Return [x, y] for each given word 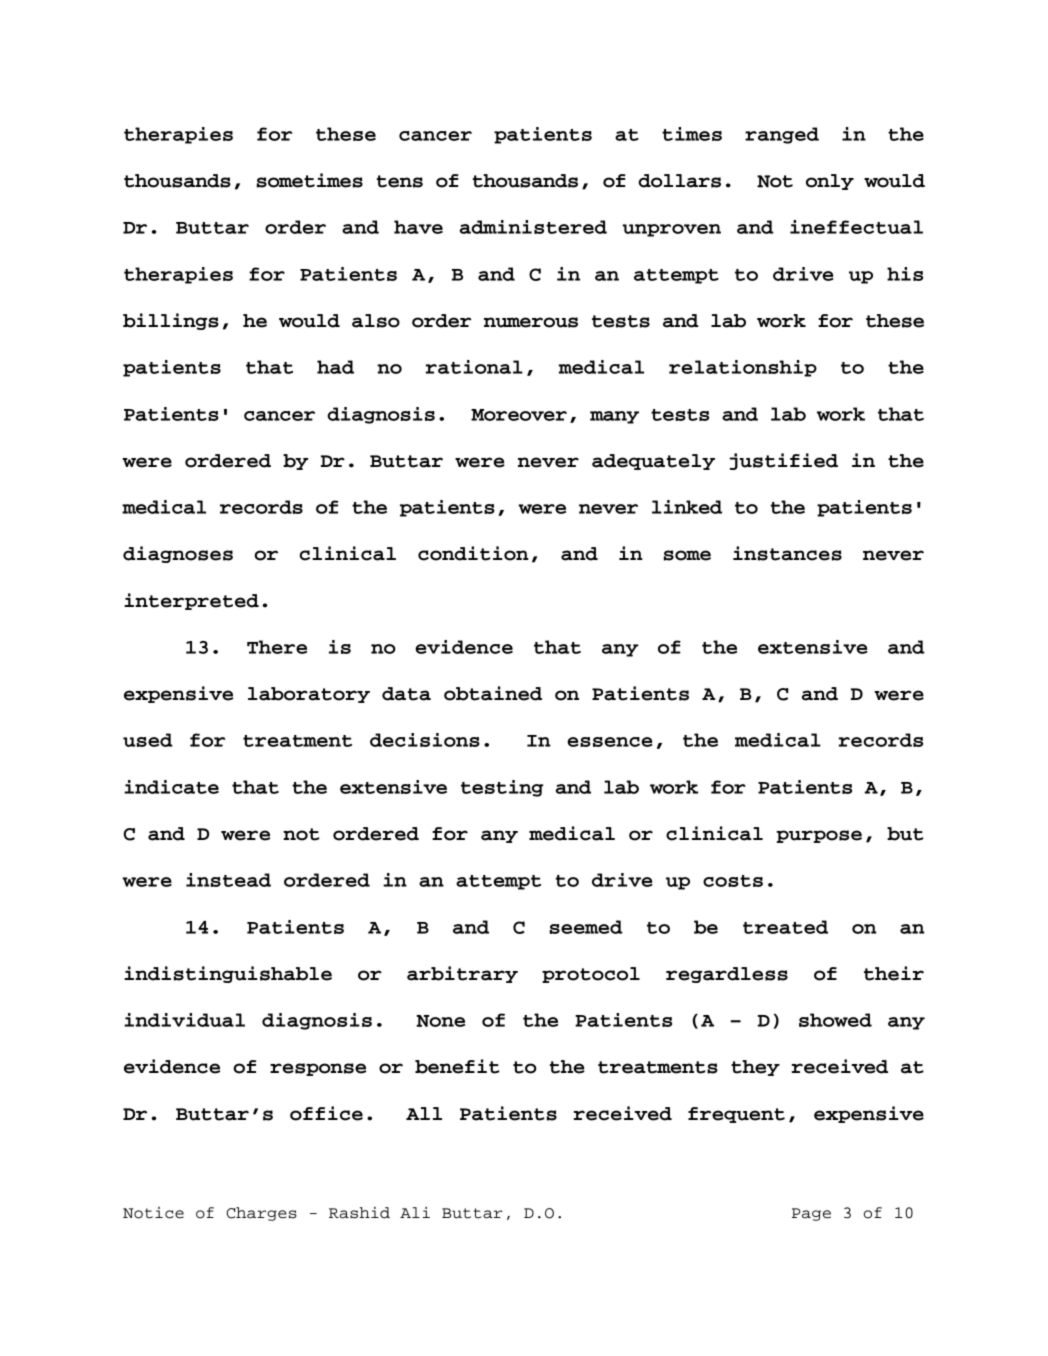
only [830, 182]
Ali [415, 1212]
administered [533, 227]
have [418, 227]
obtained [493, 693]
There [277, 647]
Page [811, 1214]
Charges [261, 1214]
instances [787, 553]
